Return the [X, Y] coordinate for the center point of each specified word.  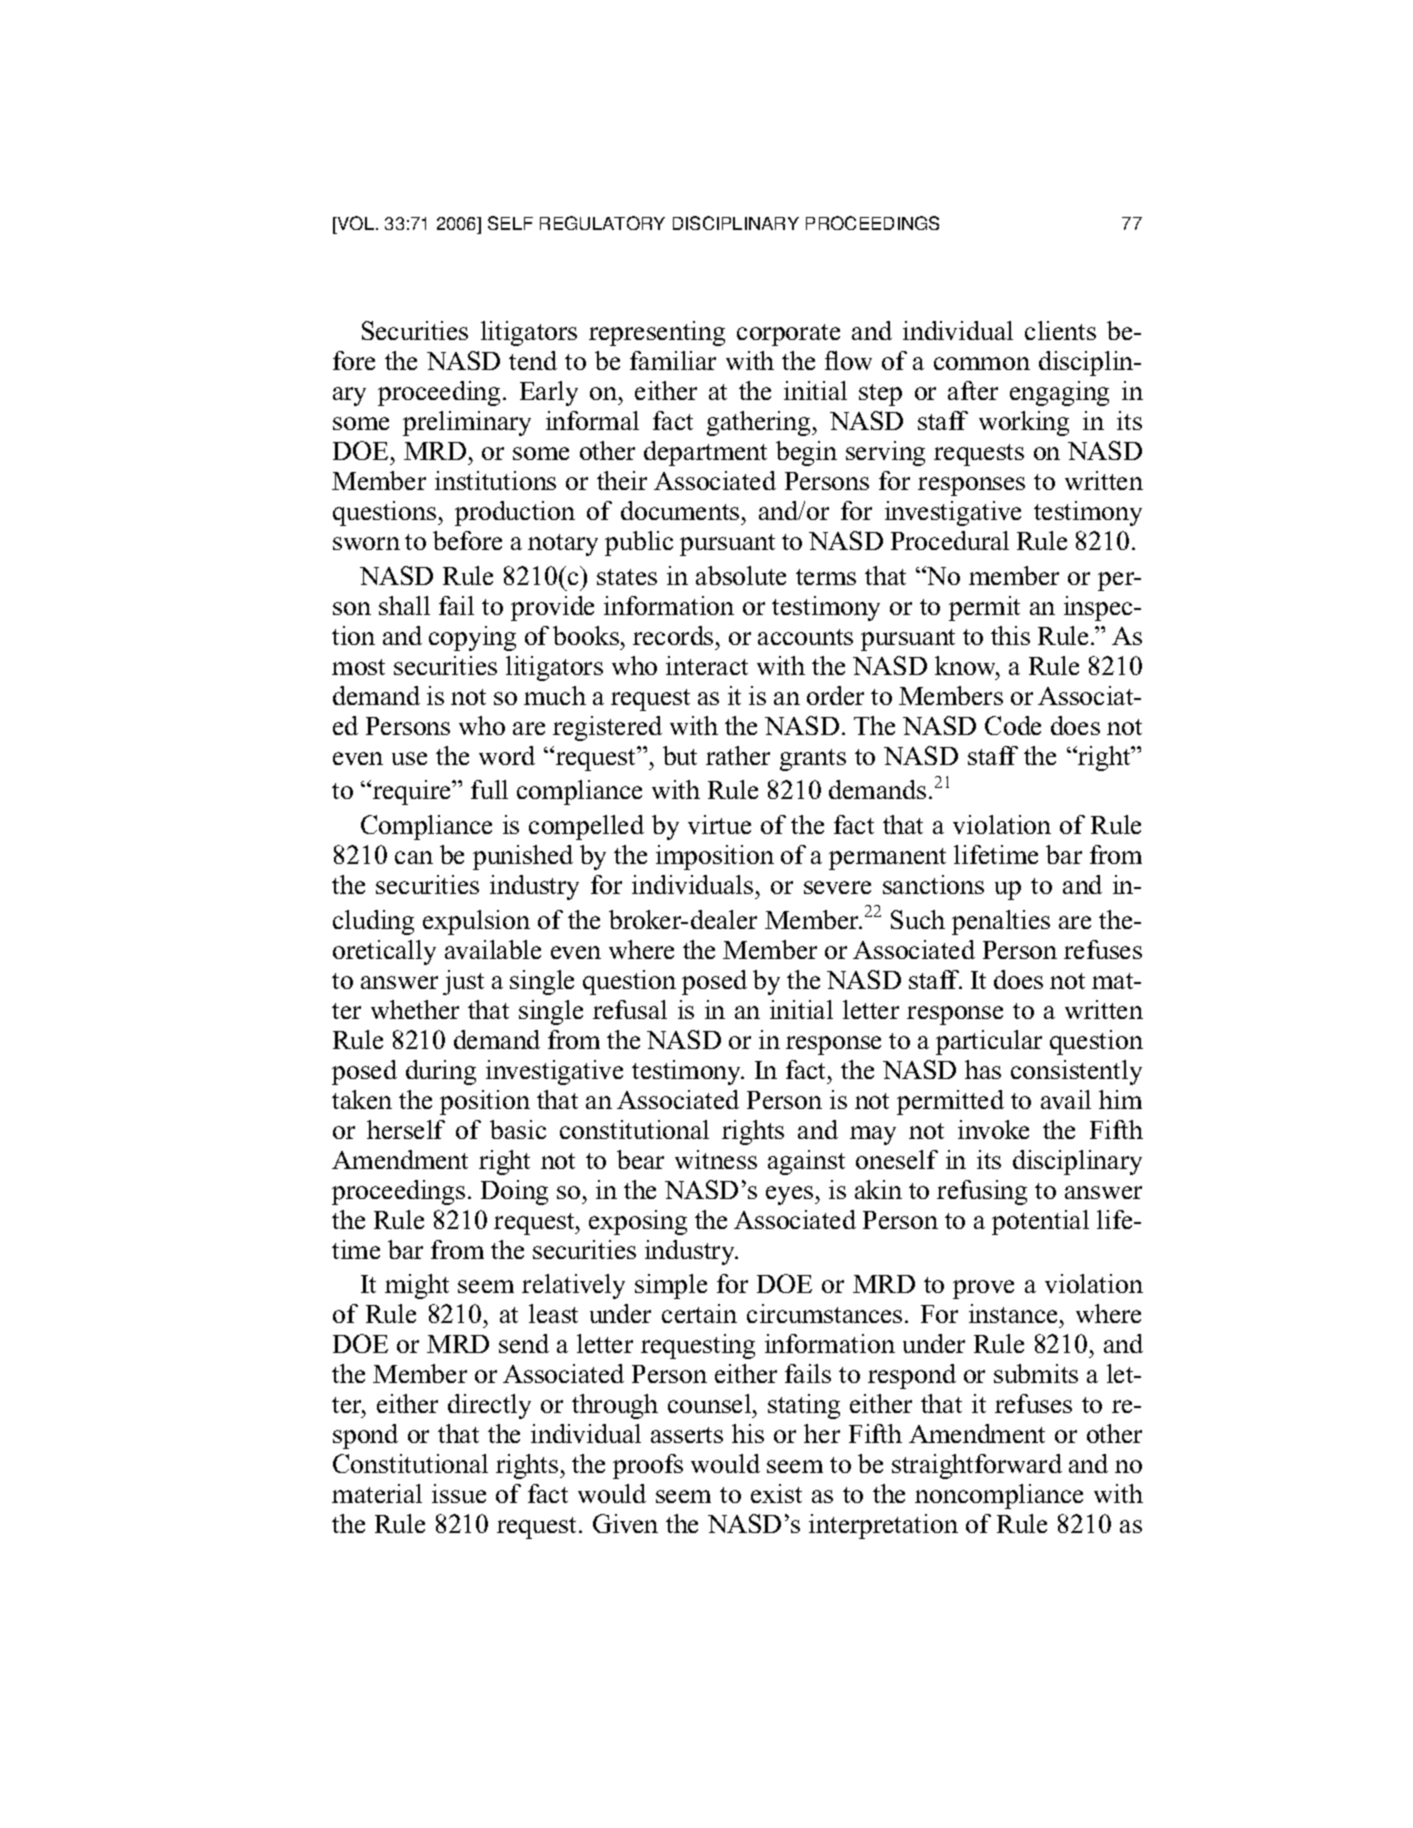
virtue [719, 824]
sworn [366, 543]
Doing [514, 1192]
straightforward [977, 1466]
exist [776, 1493]
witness [716, 1159]
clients [1060, 330]
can [414, 857]
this [1010, 635]
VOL [356, 223]
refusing [982, 1192]
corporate [788, 335]
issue [459, 1493]
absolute [741, 575]
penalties [1001, 922]
